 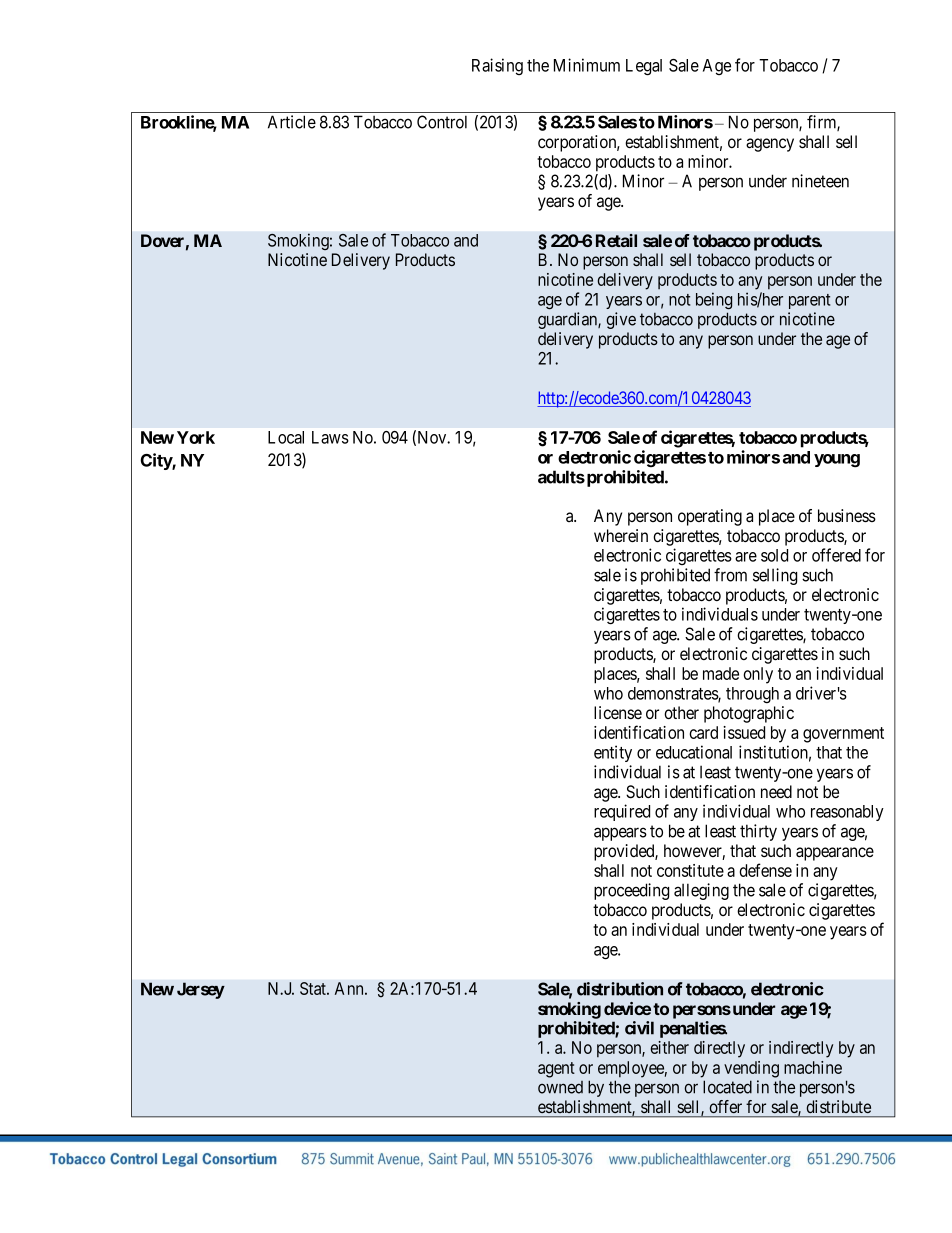 I want to click on Raising, so click(x=497, y=66).
